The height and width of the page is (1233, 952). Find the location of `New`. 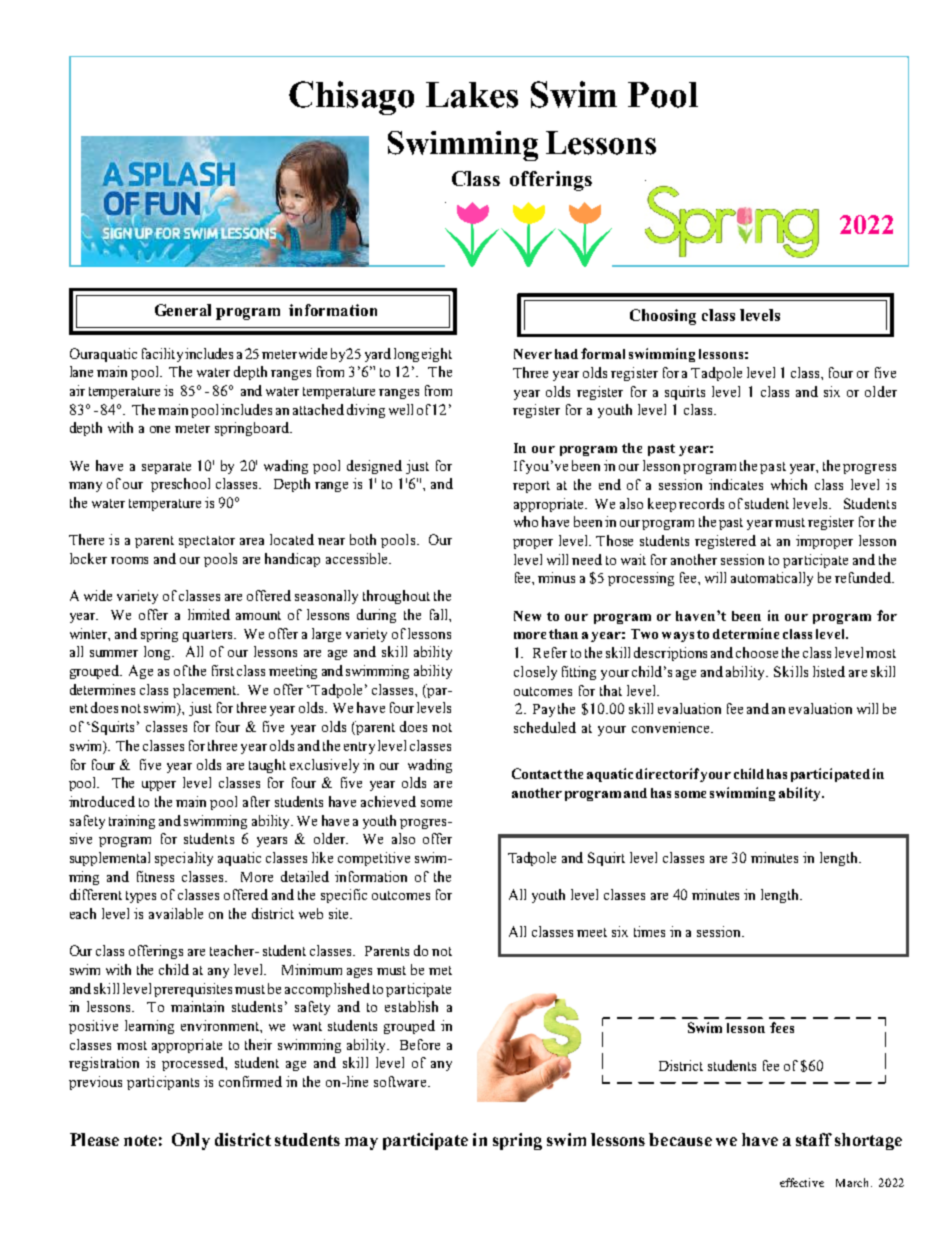

New is located at coordinates (527, 616).
